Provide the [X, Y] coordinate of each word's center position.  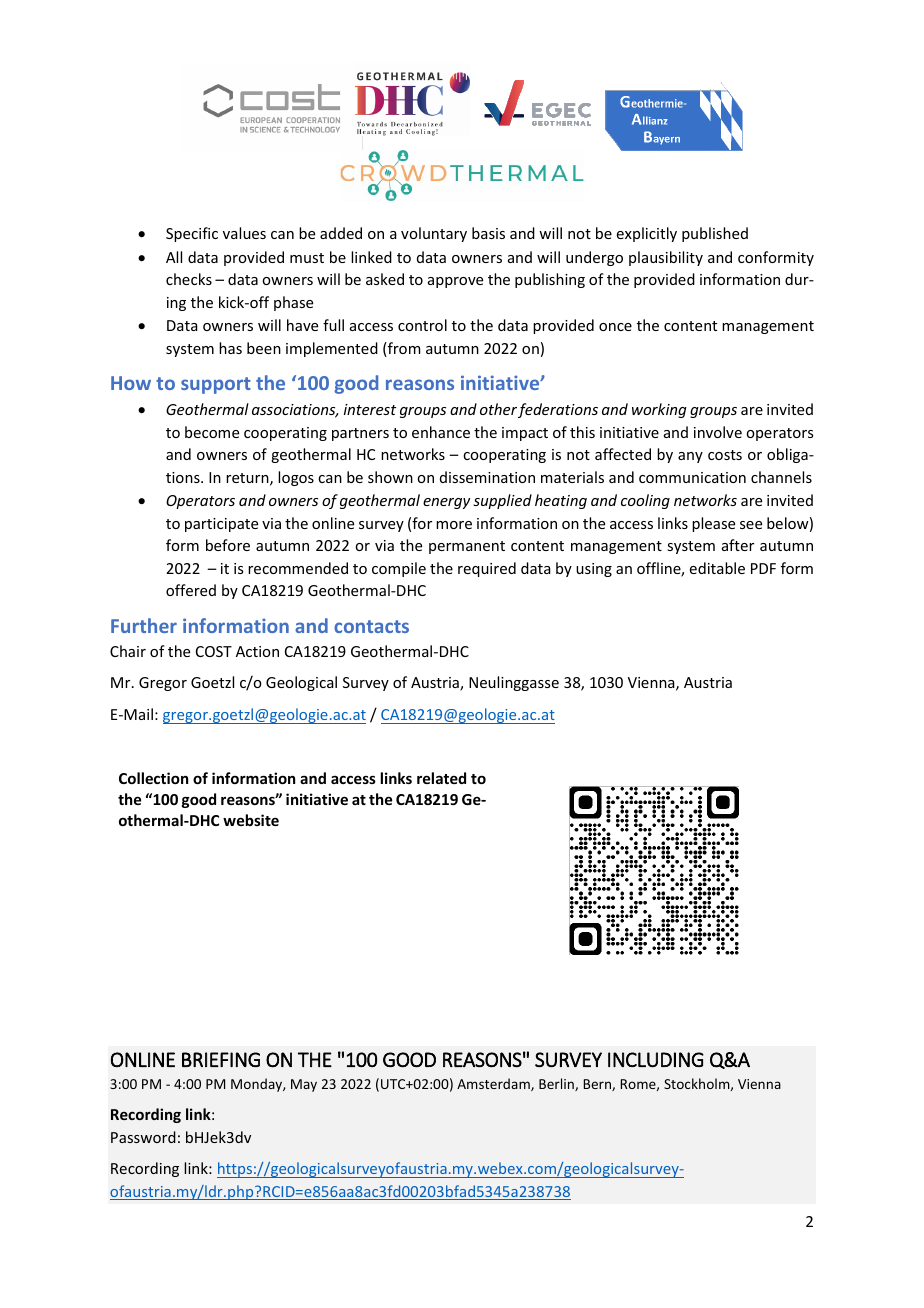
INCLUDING [656, 1060]
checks [189, 279]
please [713, 524]
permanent [467, 547]
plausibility [666, 258]
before [228, 545]
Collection [153, 778]
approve [455, 282]
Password [143, 1137]
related [441, 778]
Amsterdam [494, 1084]
